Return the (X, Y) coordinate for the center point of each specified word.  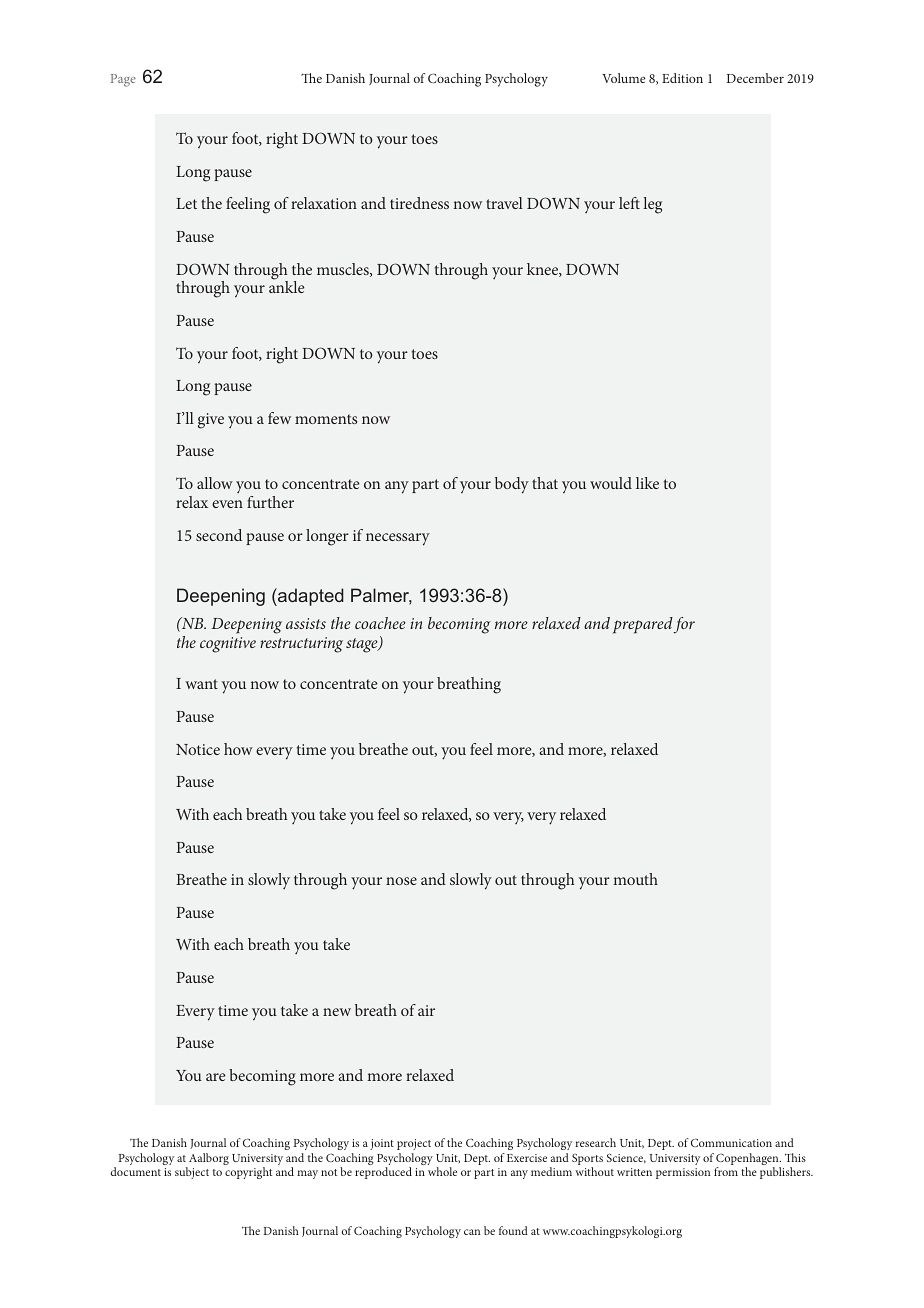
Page (123, 80)
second (219, 535)
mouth (635, 879)
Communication (731, 1142)
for (684, 625)
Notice (198, 749)
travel (504, 203)
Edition (682, 78)
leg (652, 205)
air (426, 1010)
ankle (287, 286)
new (337, 1012)
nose (401, 881)
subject (192, 1173)
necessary (398, 539)
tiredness (419, 203)
